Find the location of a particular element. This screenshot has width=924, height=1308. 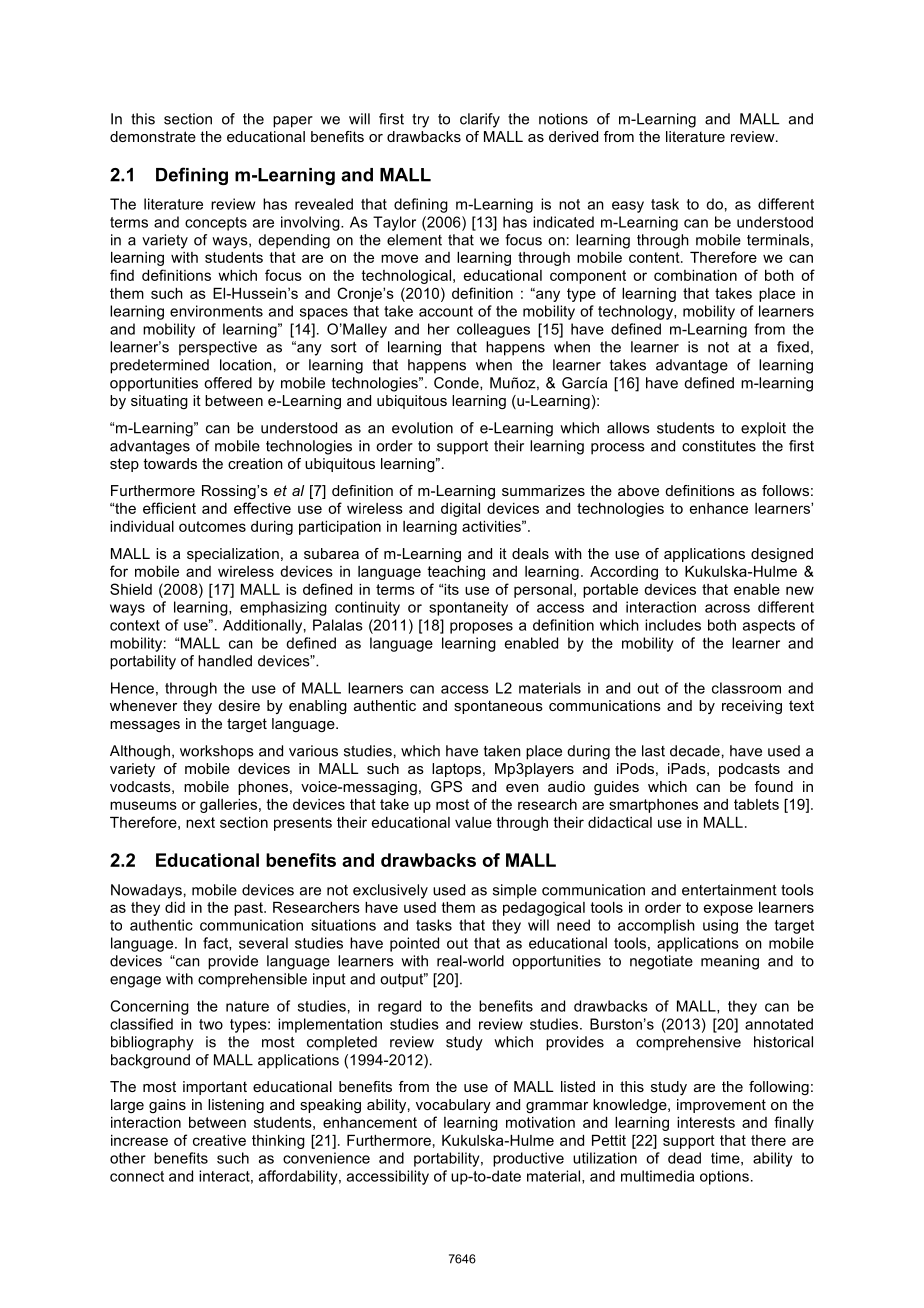

clarify is located at coordinates (480, 120).
